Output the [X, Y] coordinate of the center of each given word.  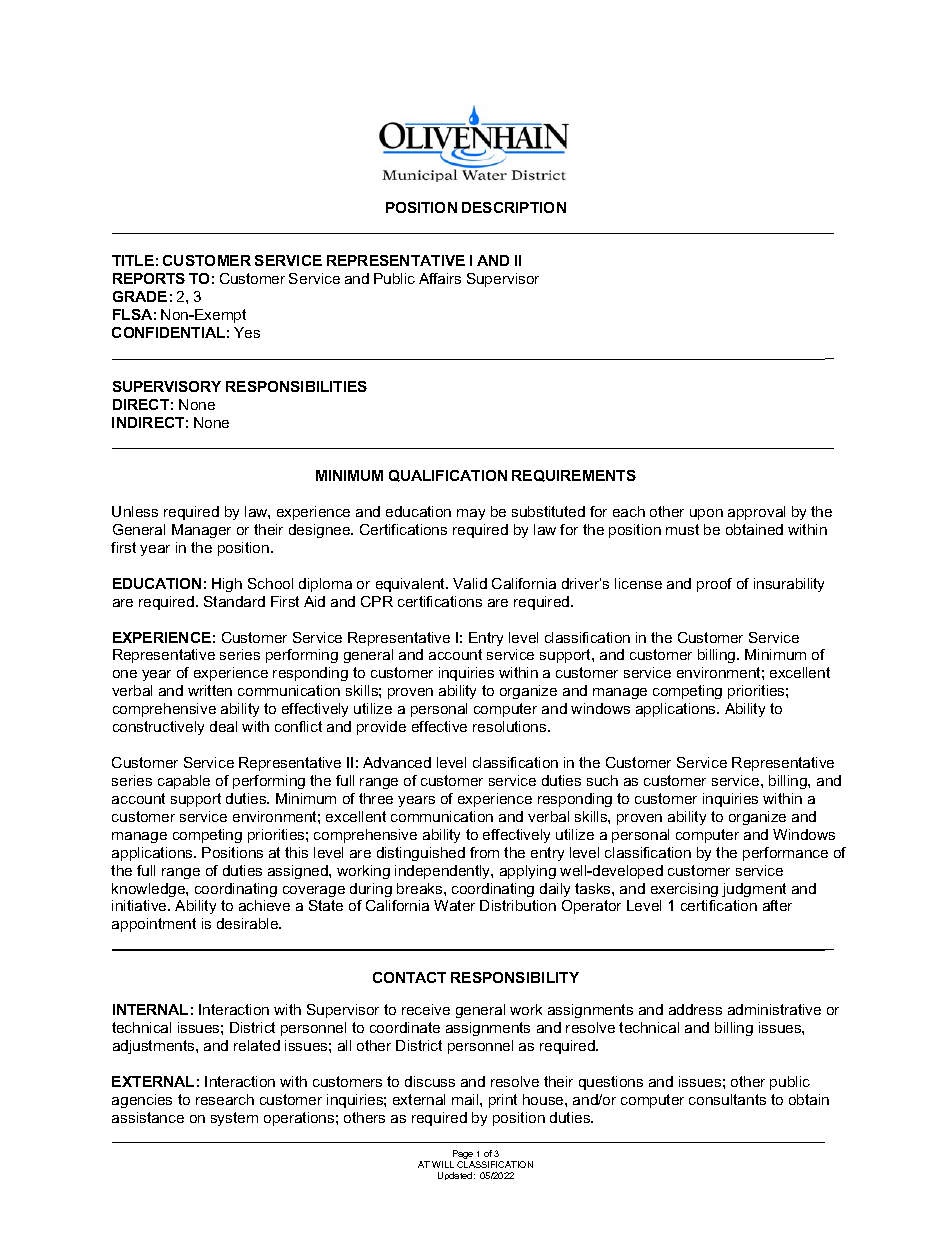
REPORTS [149, 278]
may [471, 514]
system [234, 1119]
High [227, 585]
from [484, 852]
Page [463, 1156]
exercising [684, 890]
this [296, 852]
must [682, 529]
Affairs [440, 278]
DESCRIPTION [514, 207]
